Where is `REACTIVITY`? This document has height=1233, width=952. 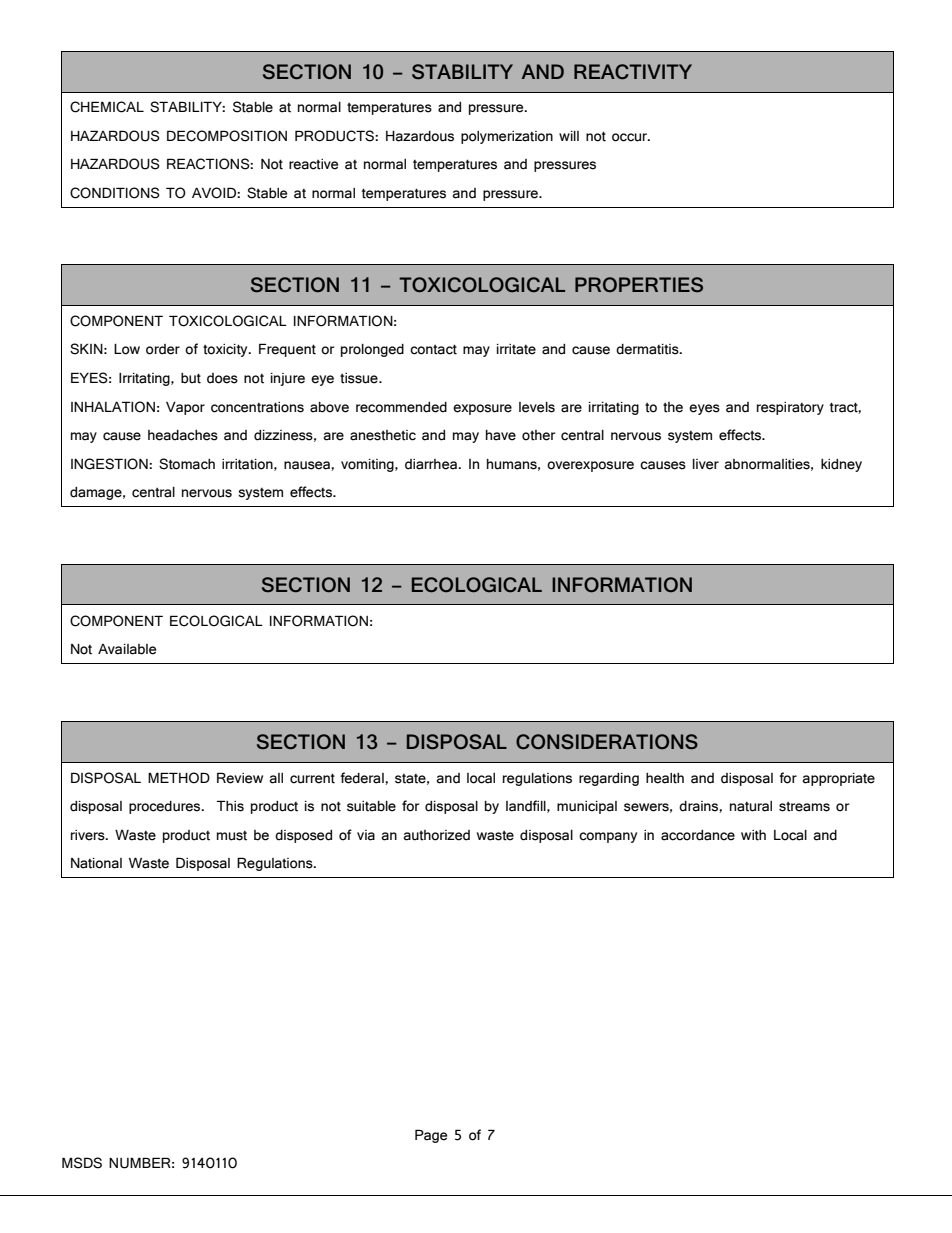 REACTIVITY is located at coordinates (633, 71).
